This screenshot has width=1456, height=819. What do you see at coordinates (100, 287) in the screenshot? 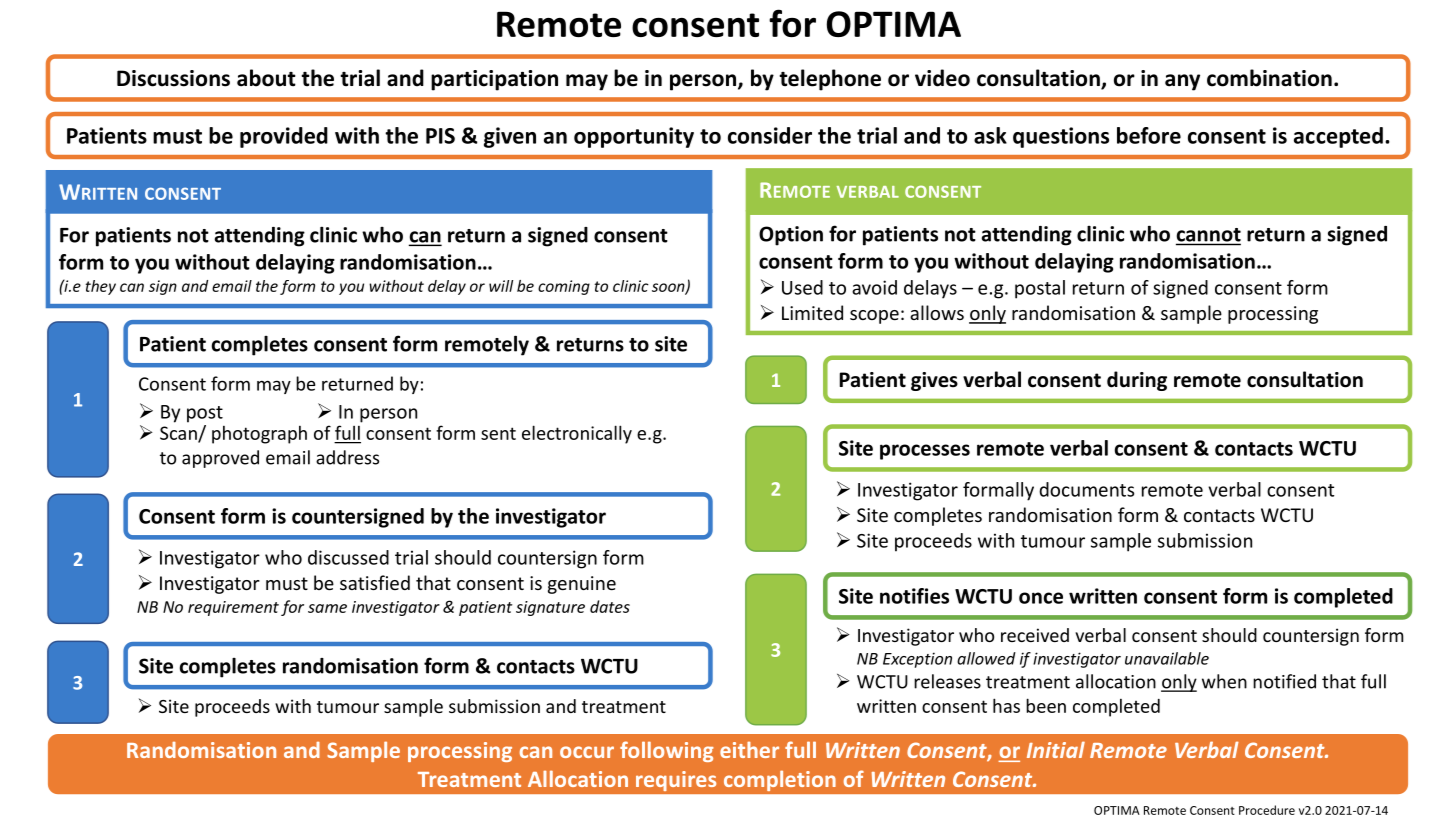
I see `they` at bounding box center [100, 287].
